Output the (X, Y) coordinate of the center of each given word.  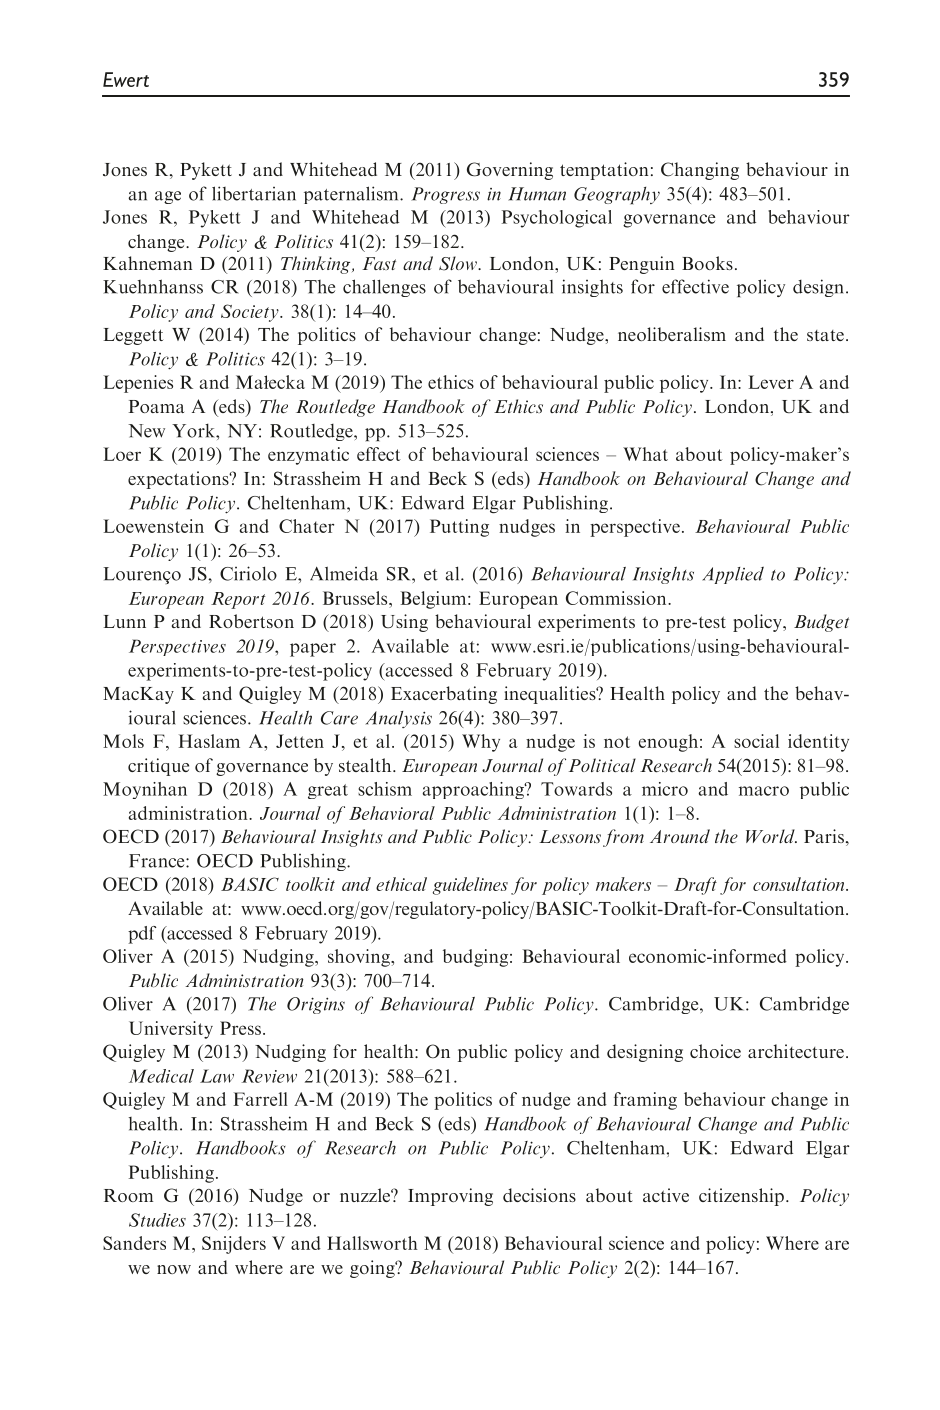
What (645, 454)
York (194, 430)
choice (715, 1051)
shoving (360, 958)
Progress (445, 195)
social (756, 741)
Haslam (209, 741)
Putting (459, 528)
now (174, 1269)
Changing (700, 171)
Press (240, 1028)
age (168, 197)
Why (481, 743)
